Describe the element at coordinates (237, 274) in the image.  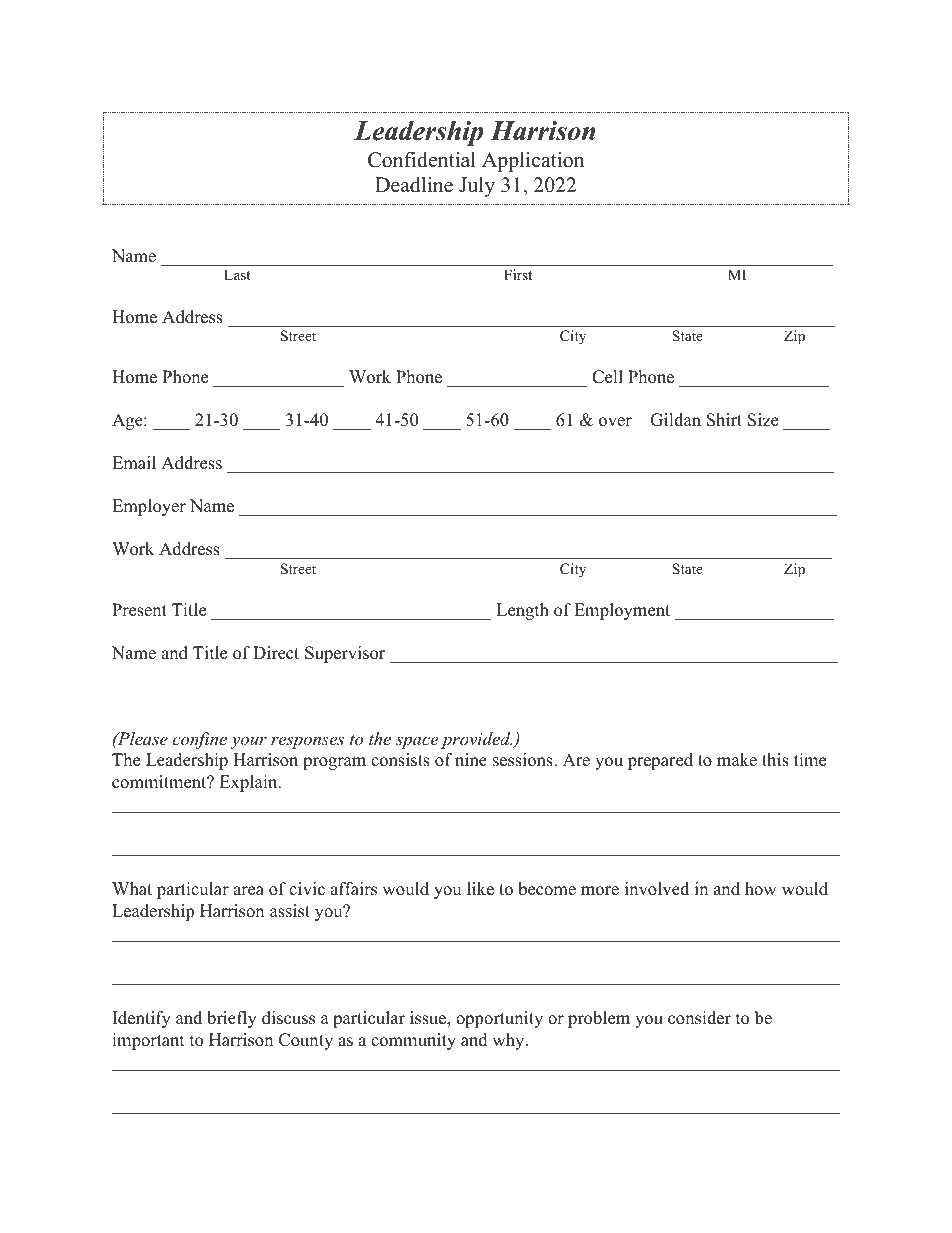
I see `Last` at that location.
